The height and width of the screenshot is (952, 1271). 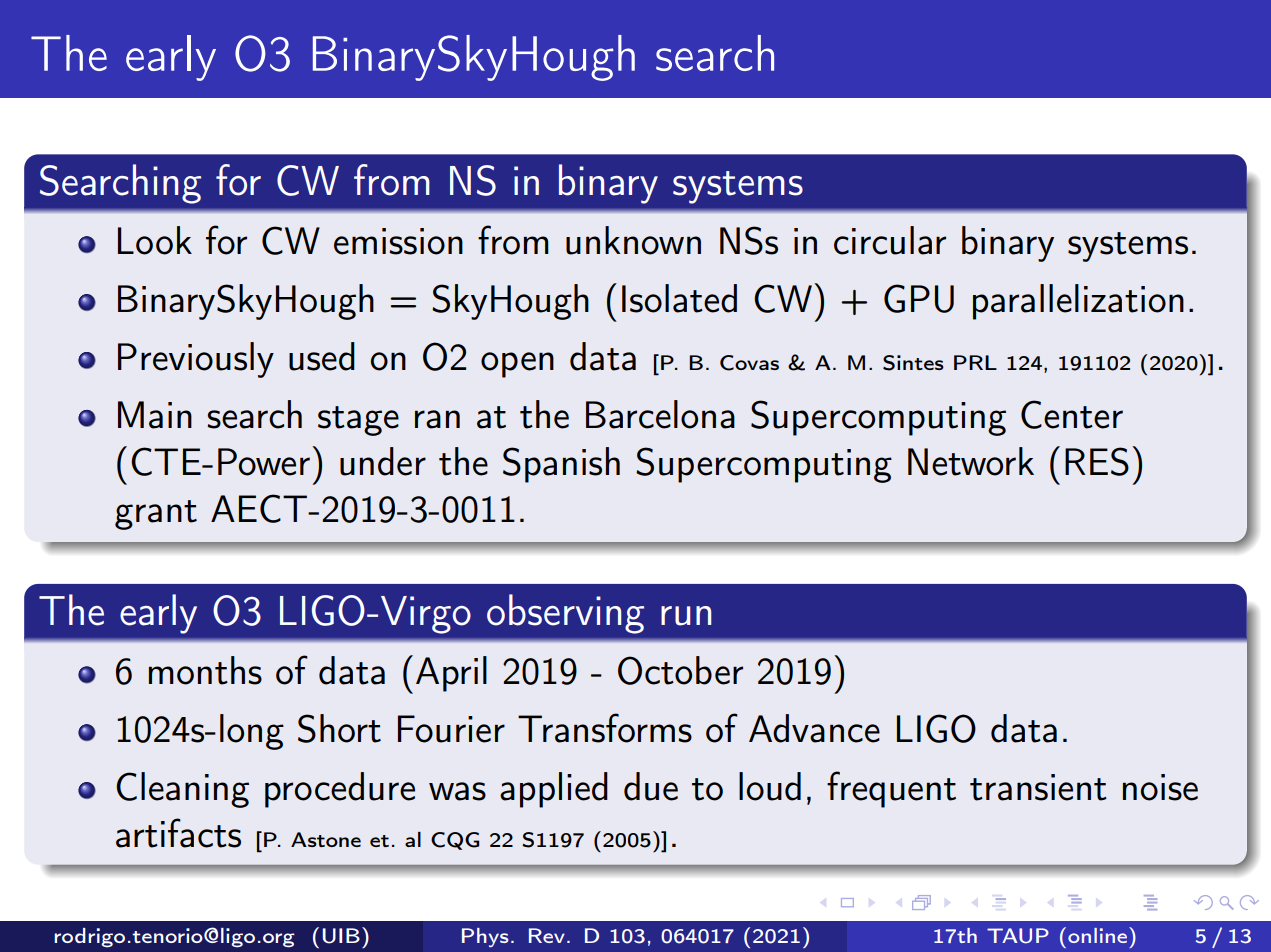 What do you see at coordinates (341, 936) in the screenshot?
I see `UIB` at bounding box center [341, 936].
